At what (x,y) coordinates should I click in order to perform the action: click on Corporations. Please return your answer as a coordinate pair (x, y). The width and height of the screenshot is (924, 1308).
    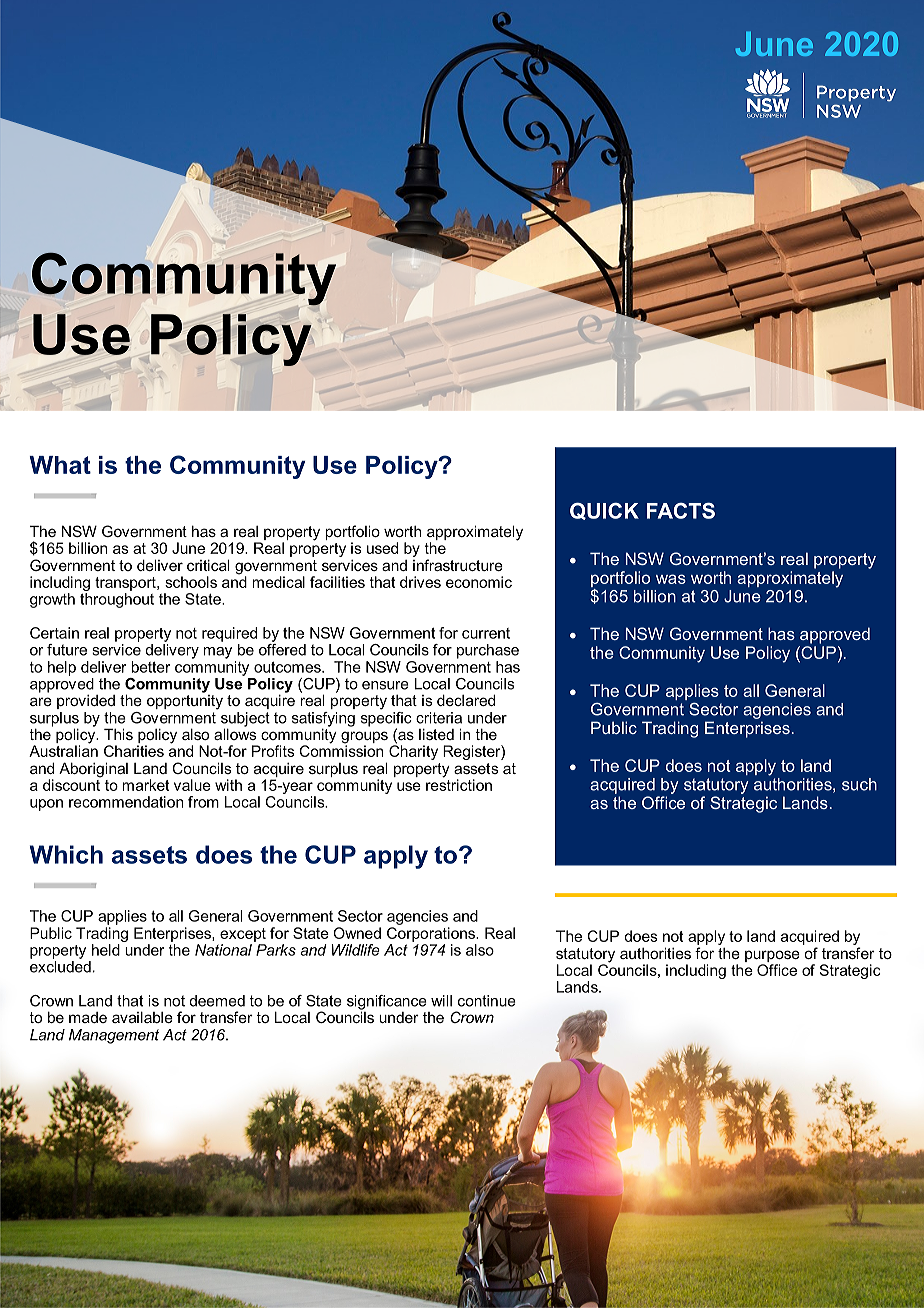
    Looking at the image, I should click on (432, 934).
